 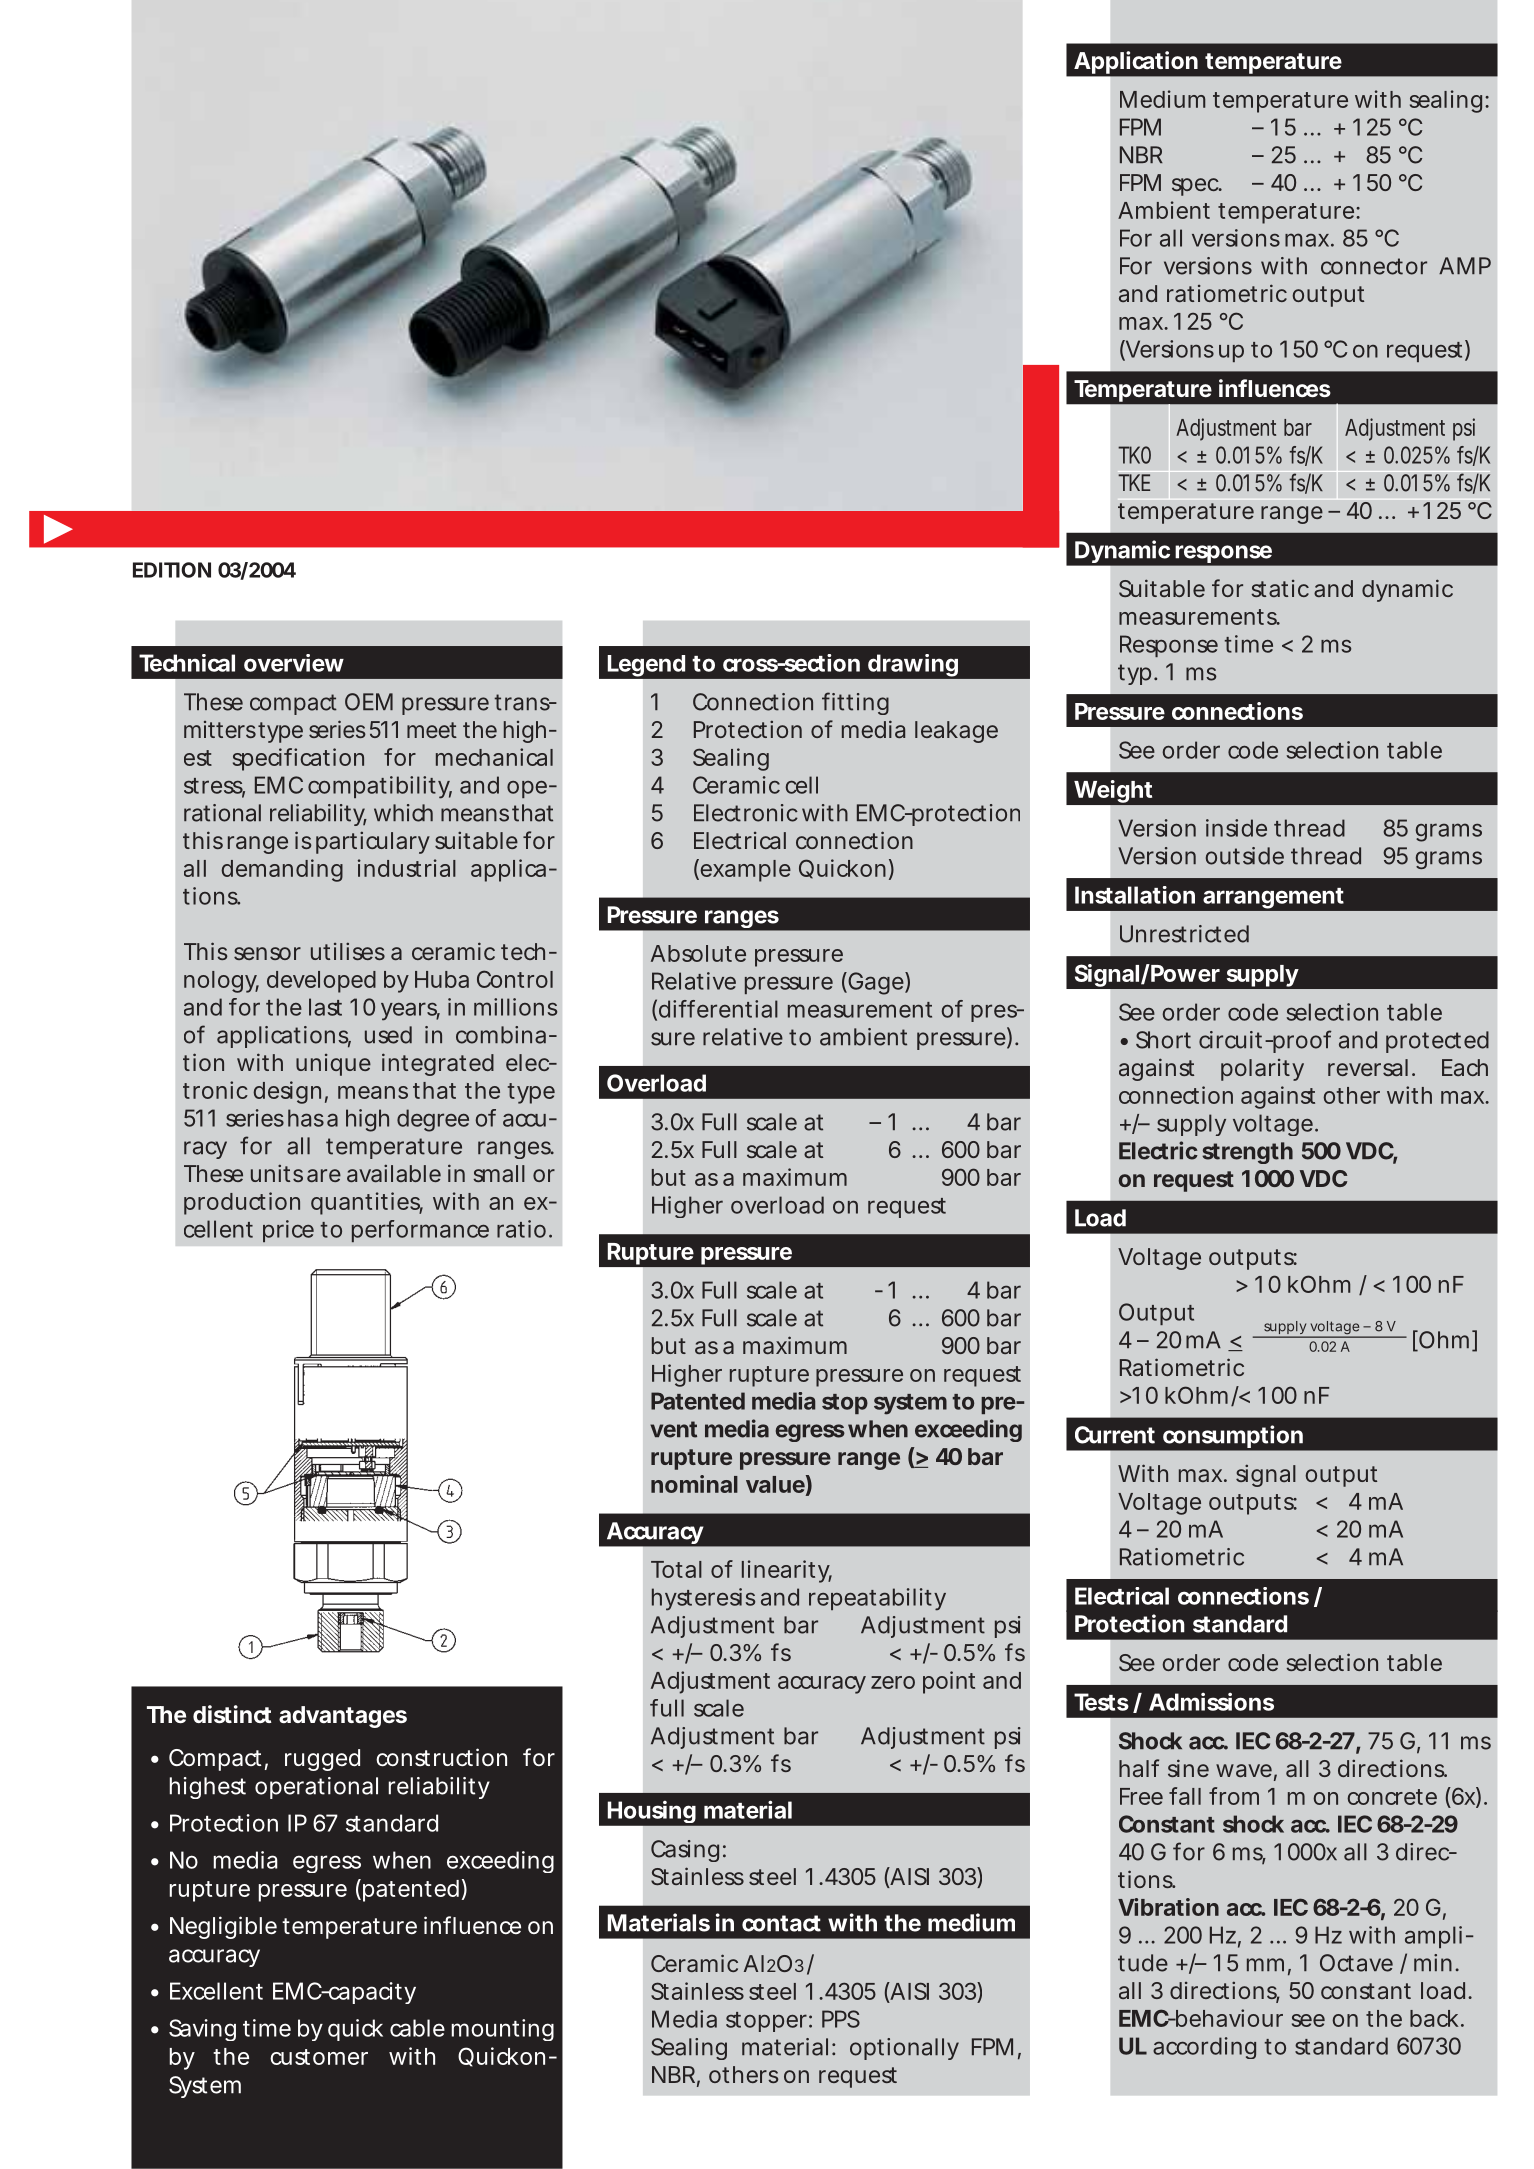 What do you see at coordinates (515, 979) in the screenshot?
I see `Control` at bounding box center [515, 979].
